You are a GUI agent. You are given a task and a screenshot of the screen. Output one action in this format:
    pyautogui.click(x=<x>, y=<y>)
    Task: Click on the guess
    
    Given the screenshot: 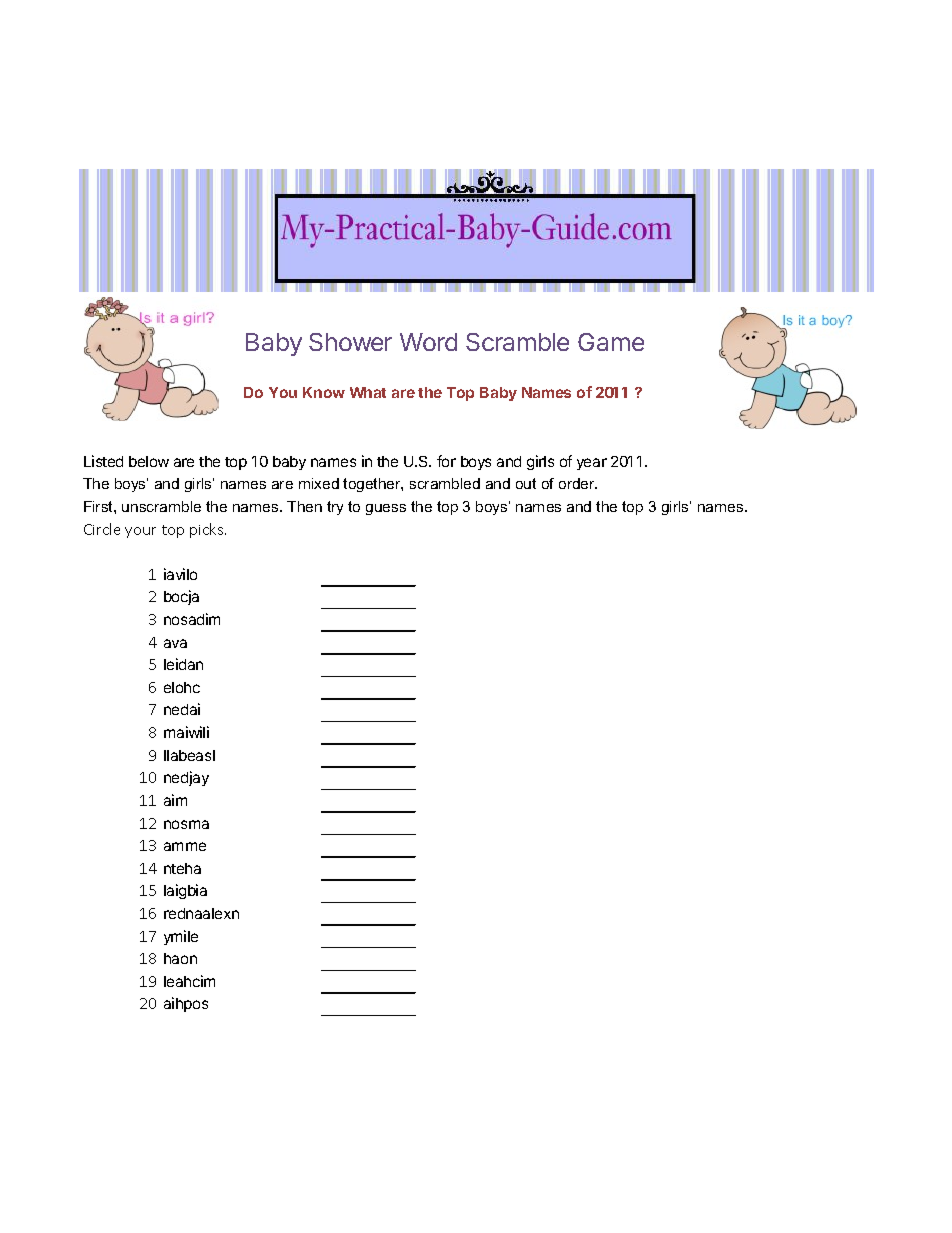 What is the action you would take?
    pyautogui.click(x=386, y=509)
